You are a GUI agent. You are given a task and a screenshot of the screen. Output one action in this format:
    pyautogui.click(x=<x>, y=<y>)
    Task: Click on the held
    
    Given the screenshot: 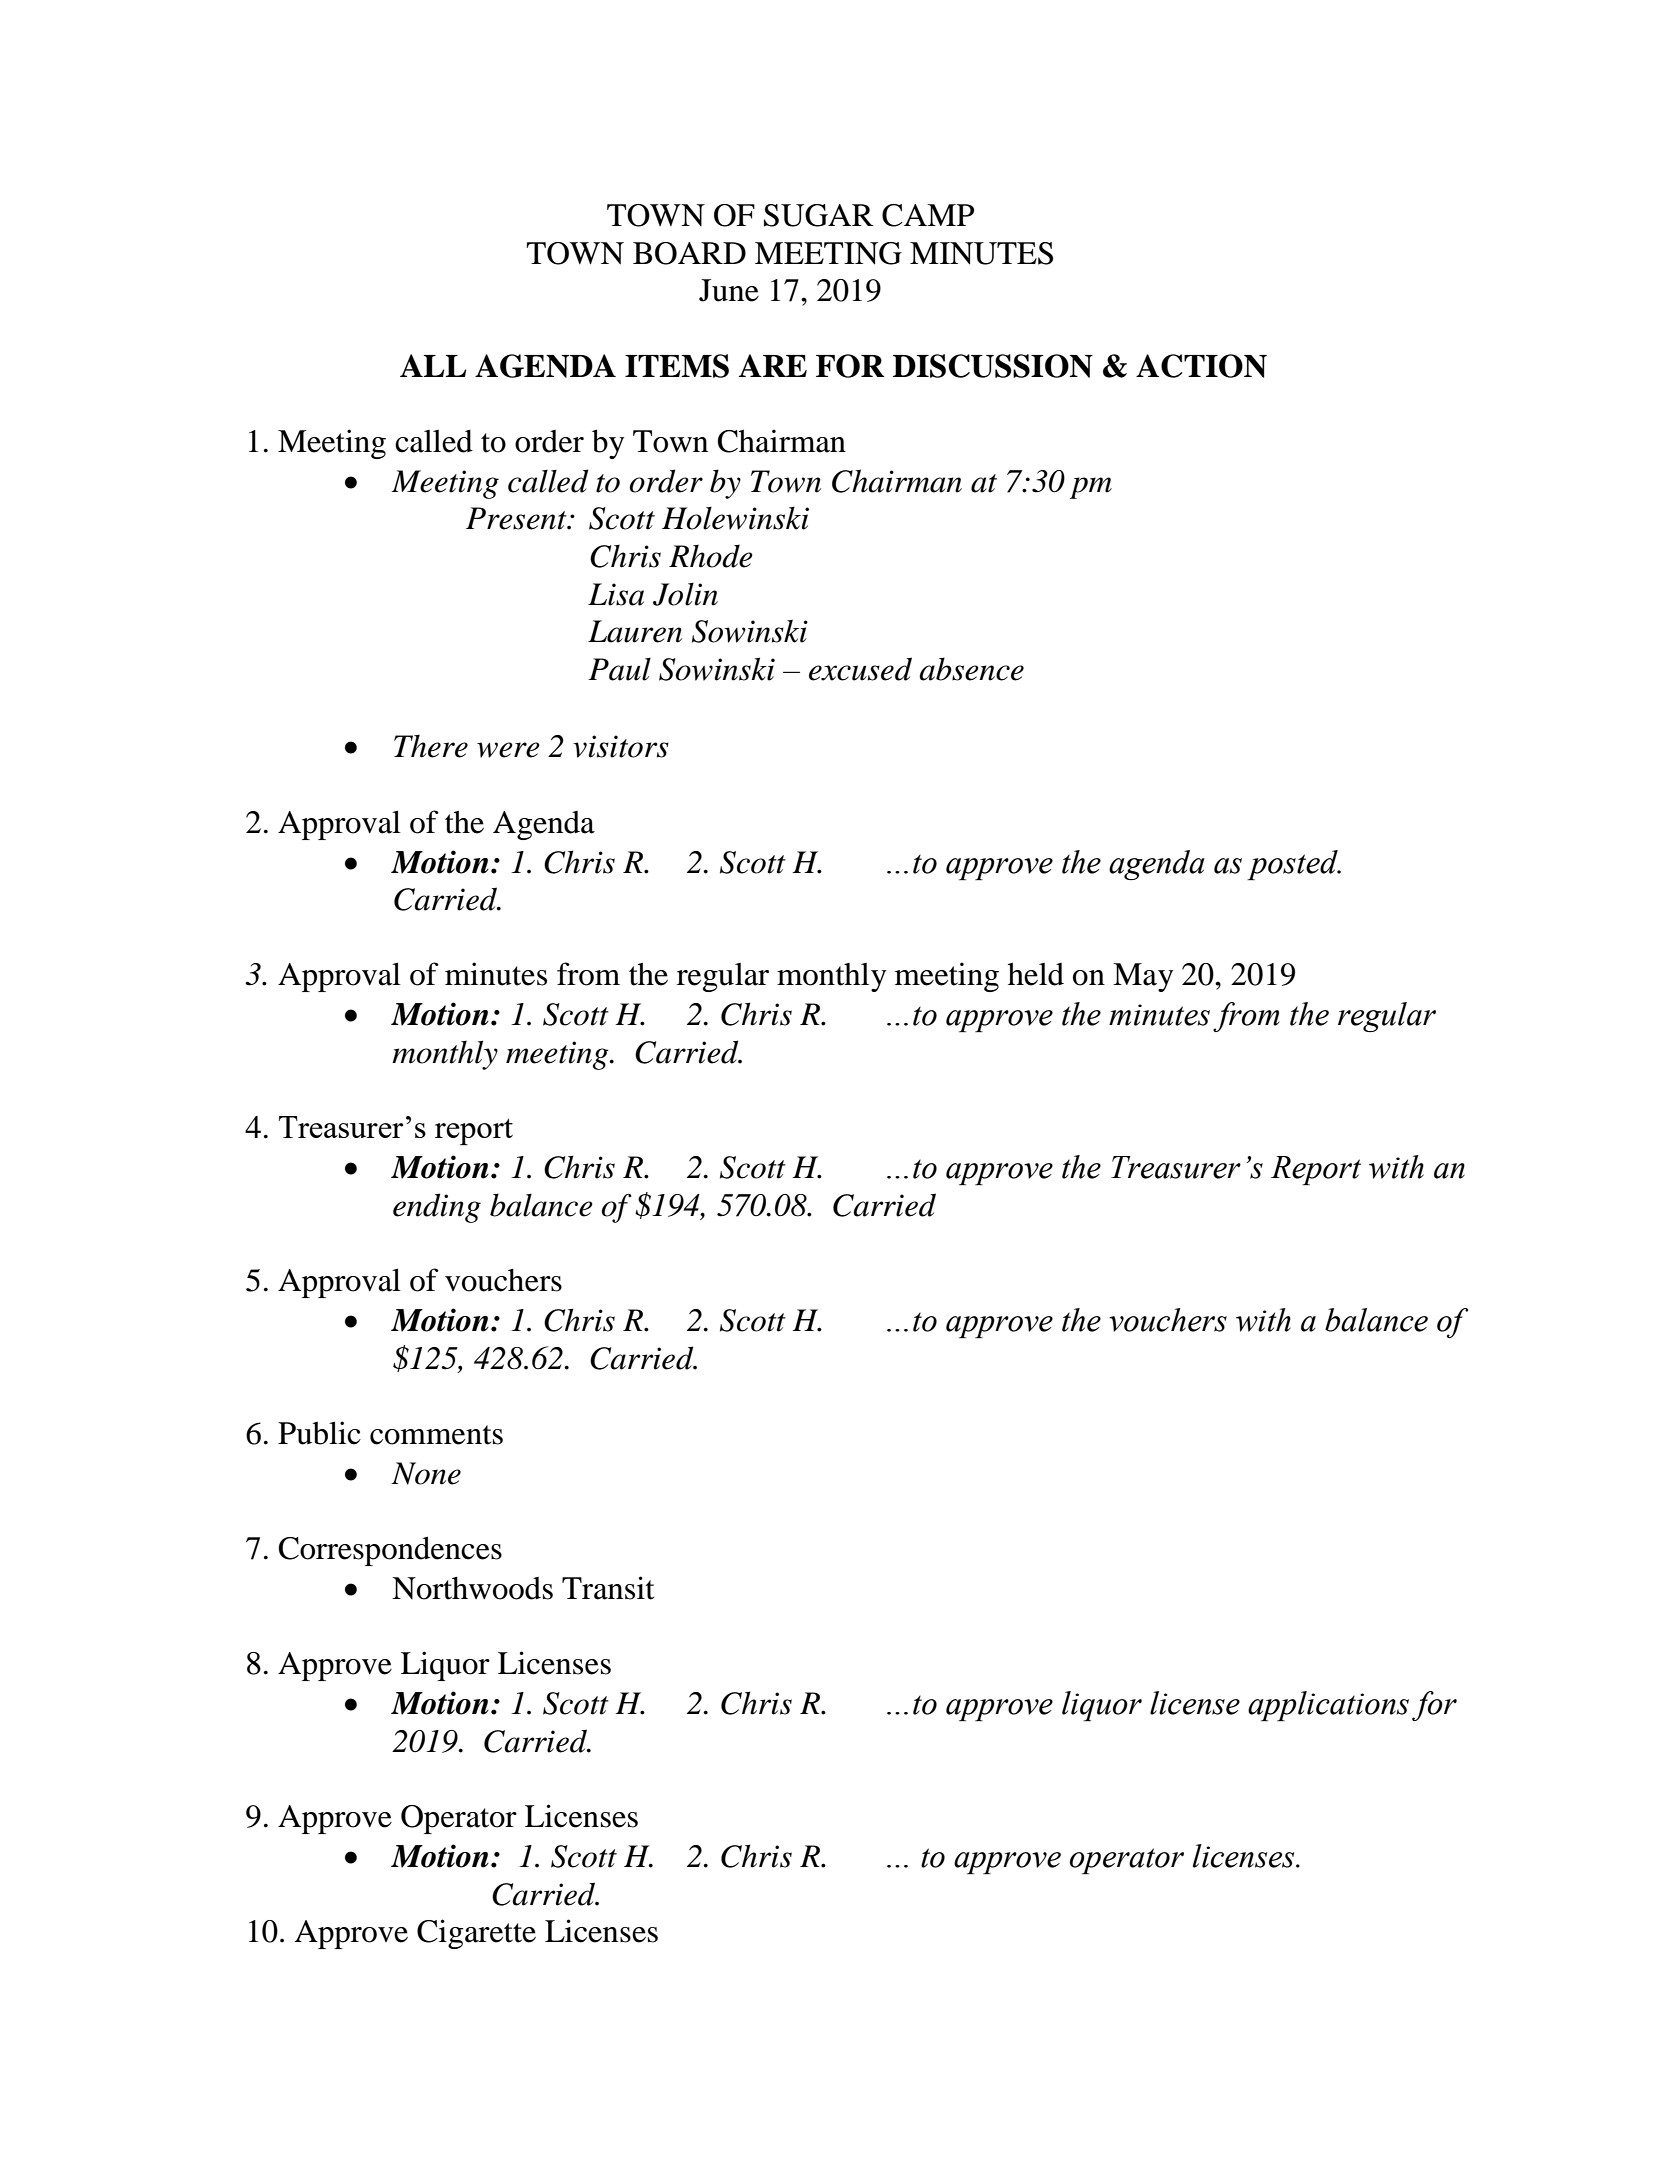 What is the action you would take?
    pyautogui.click(x=1036, y=974)
